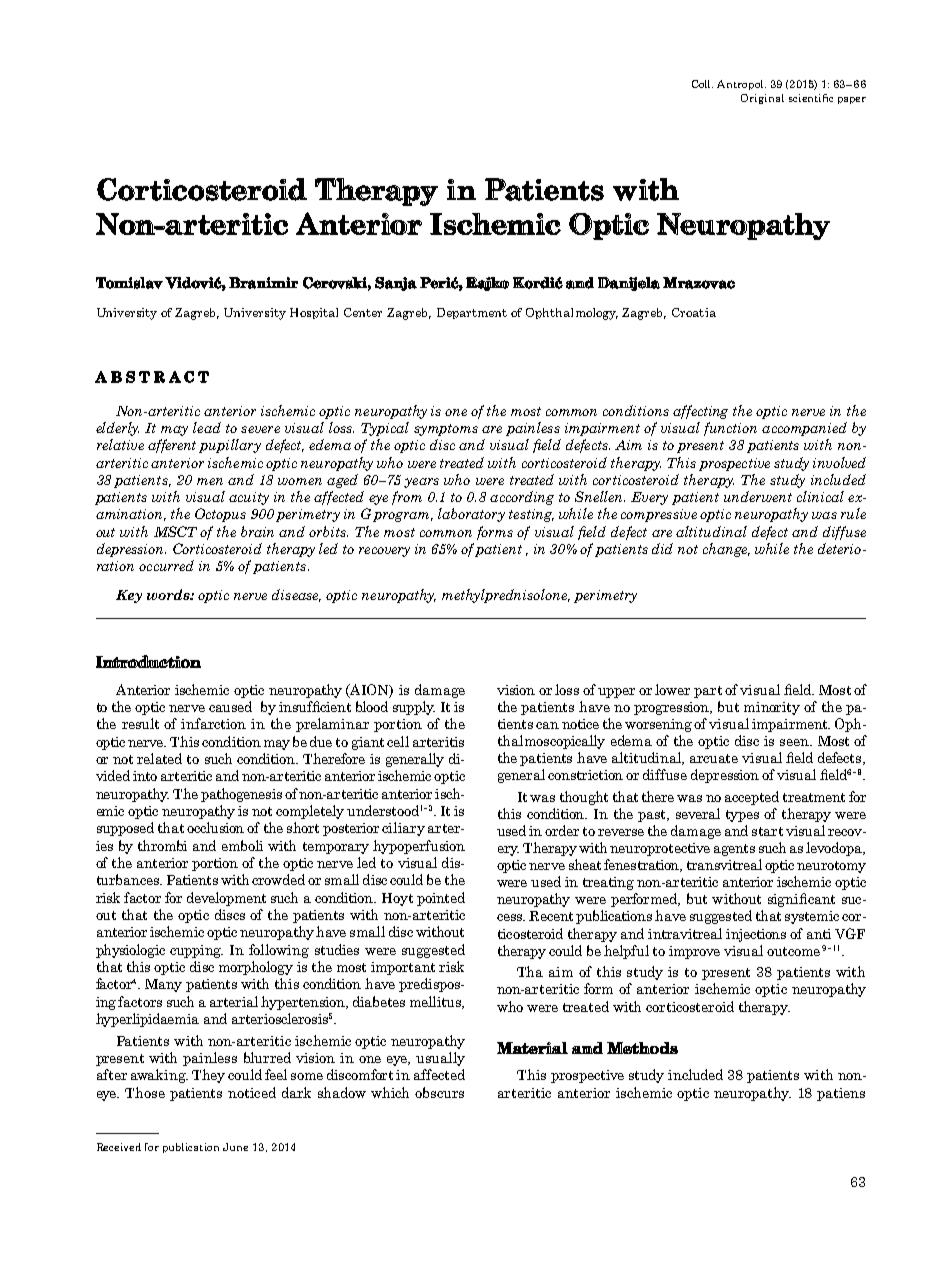 Image resolution: width=952 pixels, height=1270 pixels. I want to click on Ophthalmology, so click(572, 314).
